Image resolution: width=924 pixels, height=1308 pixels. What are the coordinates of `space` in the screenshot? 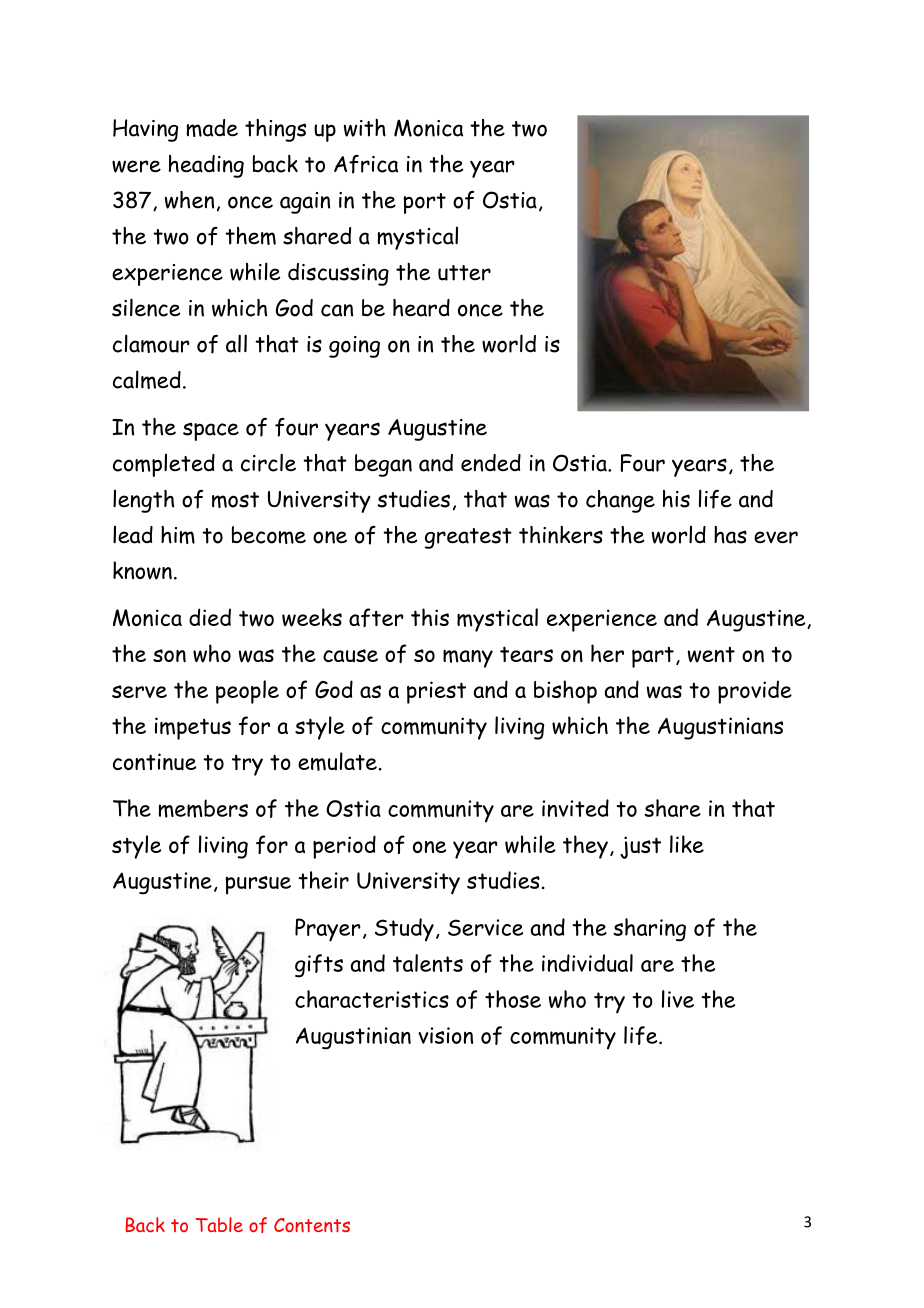 It's located at (211, 431).
